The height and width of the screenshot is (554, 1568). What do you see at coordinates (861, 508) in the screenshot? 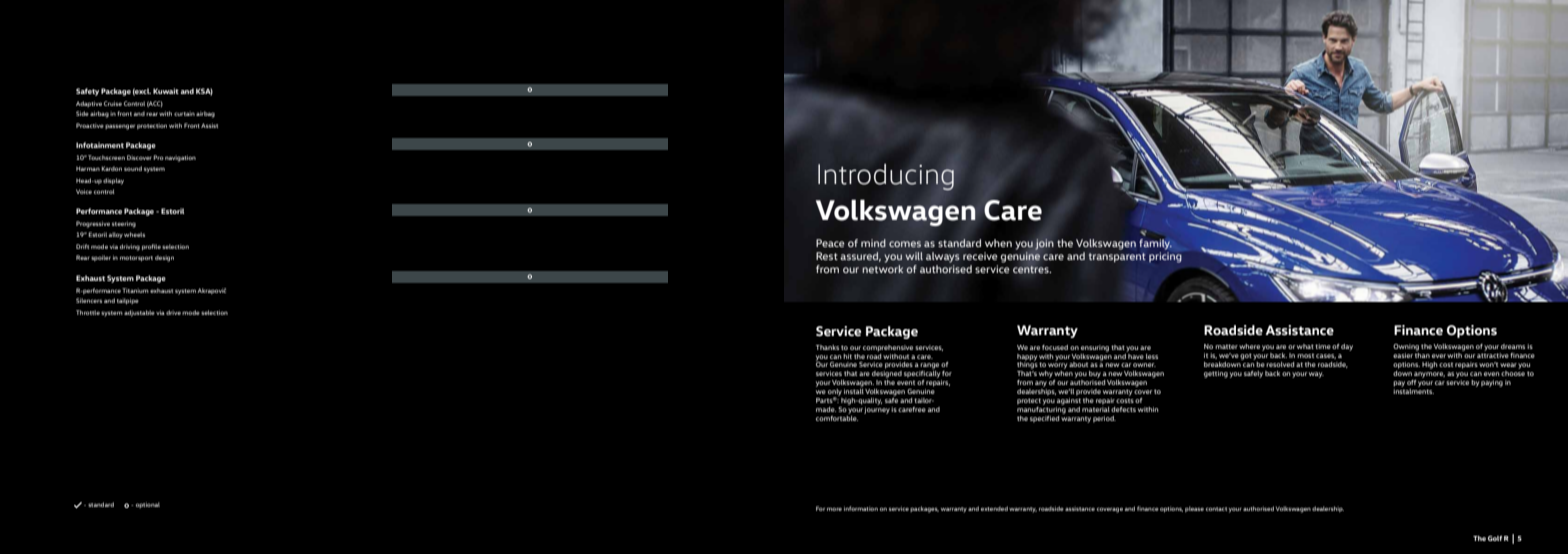
I see `information` at bounding box center [861, 508].
